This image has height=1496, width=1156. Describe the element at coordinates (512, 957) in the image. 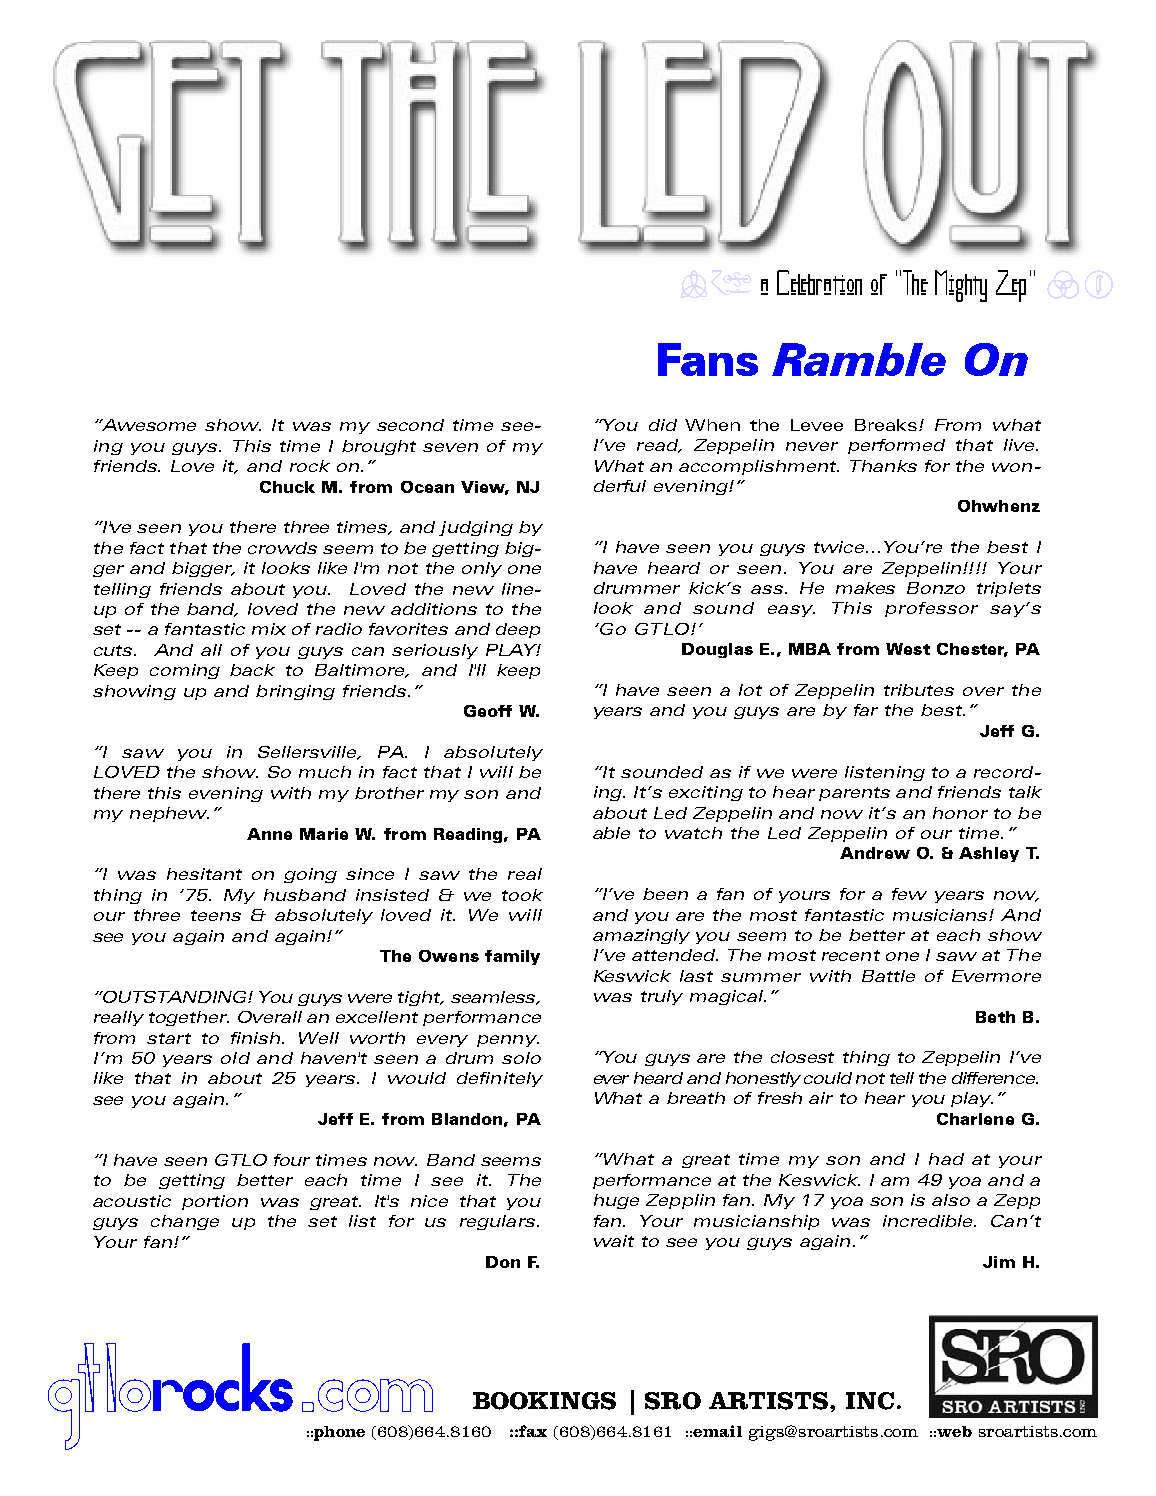

I see `family` at that location.
